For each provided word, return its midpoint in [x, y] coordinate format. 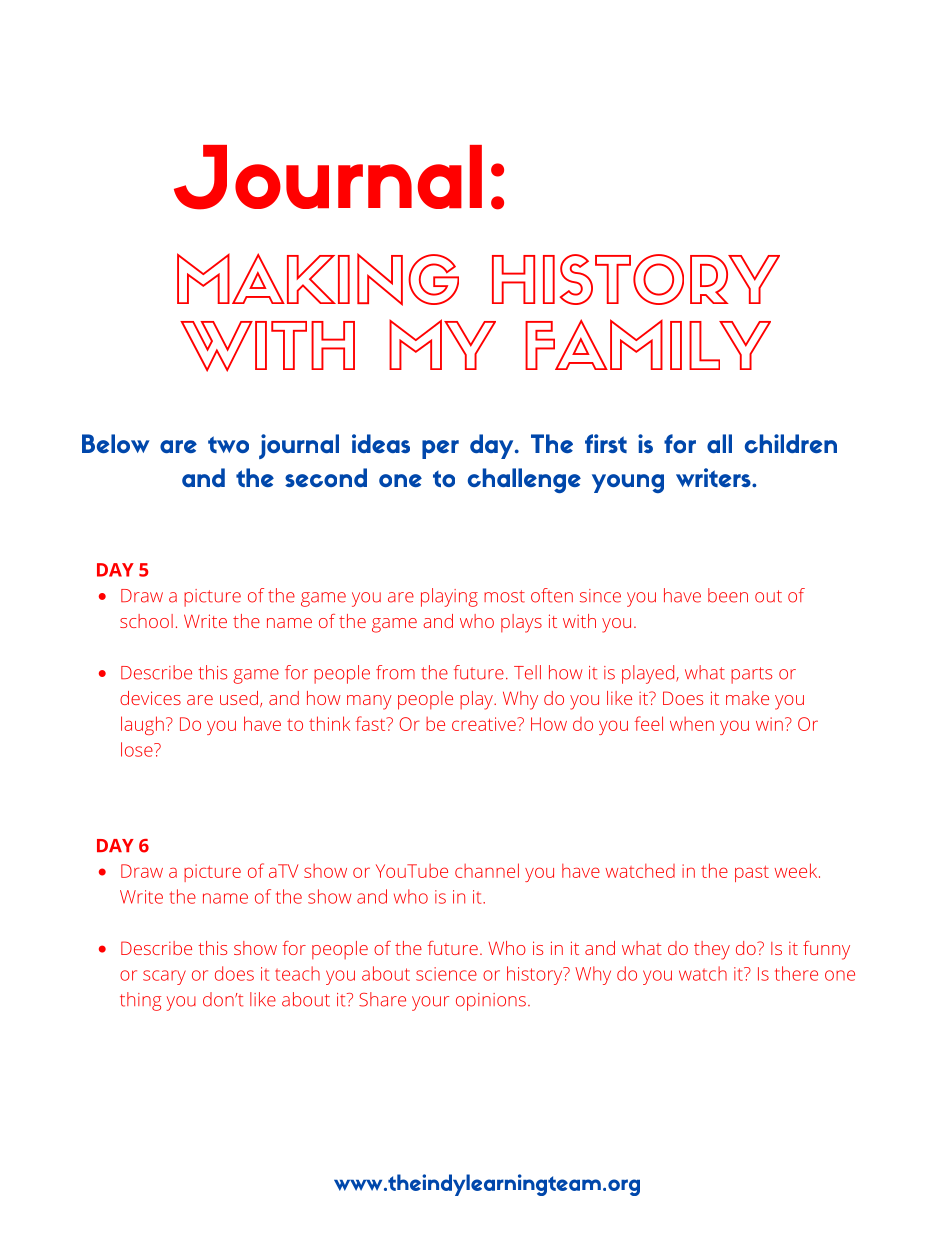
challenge [524, 480]
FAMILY [648, 344]
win [769, 724]
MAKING [318, 279]
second [326, 477]
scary [164, 977]
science [446, 974]
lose [138, 749]
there [796, 973]
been [728, 595]
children [791, 443]
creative [484, 724]
